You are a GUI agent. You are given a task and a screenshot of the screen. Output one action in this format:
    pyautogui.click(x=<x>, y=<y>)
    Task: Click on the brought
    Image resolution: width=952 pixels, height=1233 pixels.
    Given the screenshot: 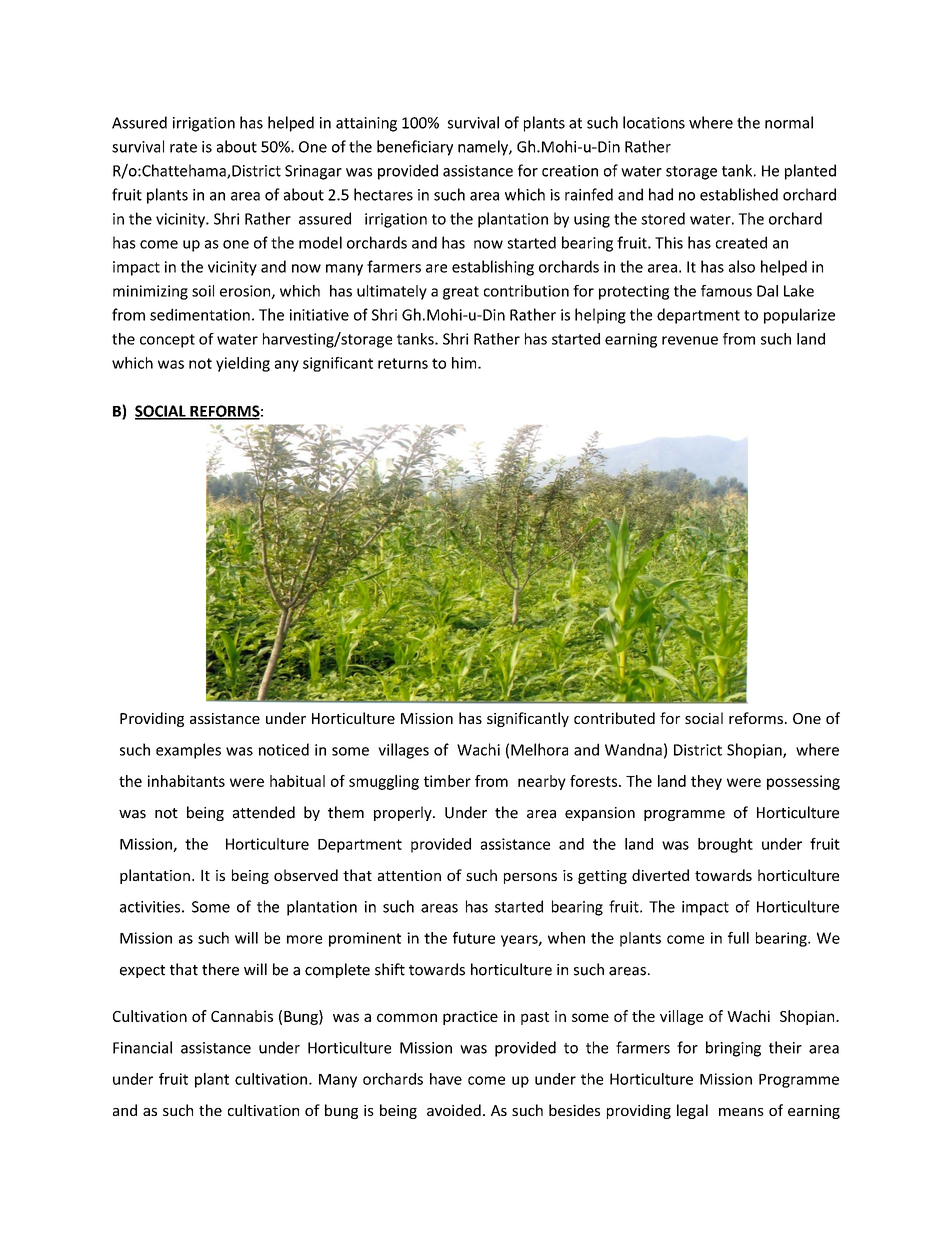 What is the action you would take?
    pyautogui.click(x=725, y=845)
